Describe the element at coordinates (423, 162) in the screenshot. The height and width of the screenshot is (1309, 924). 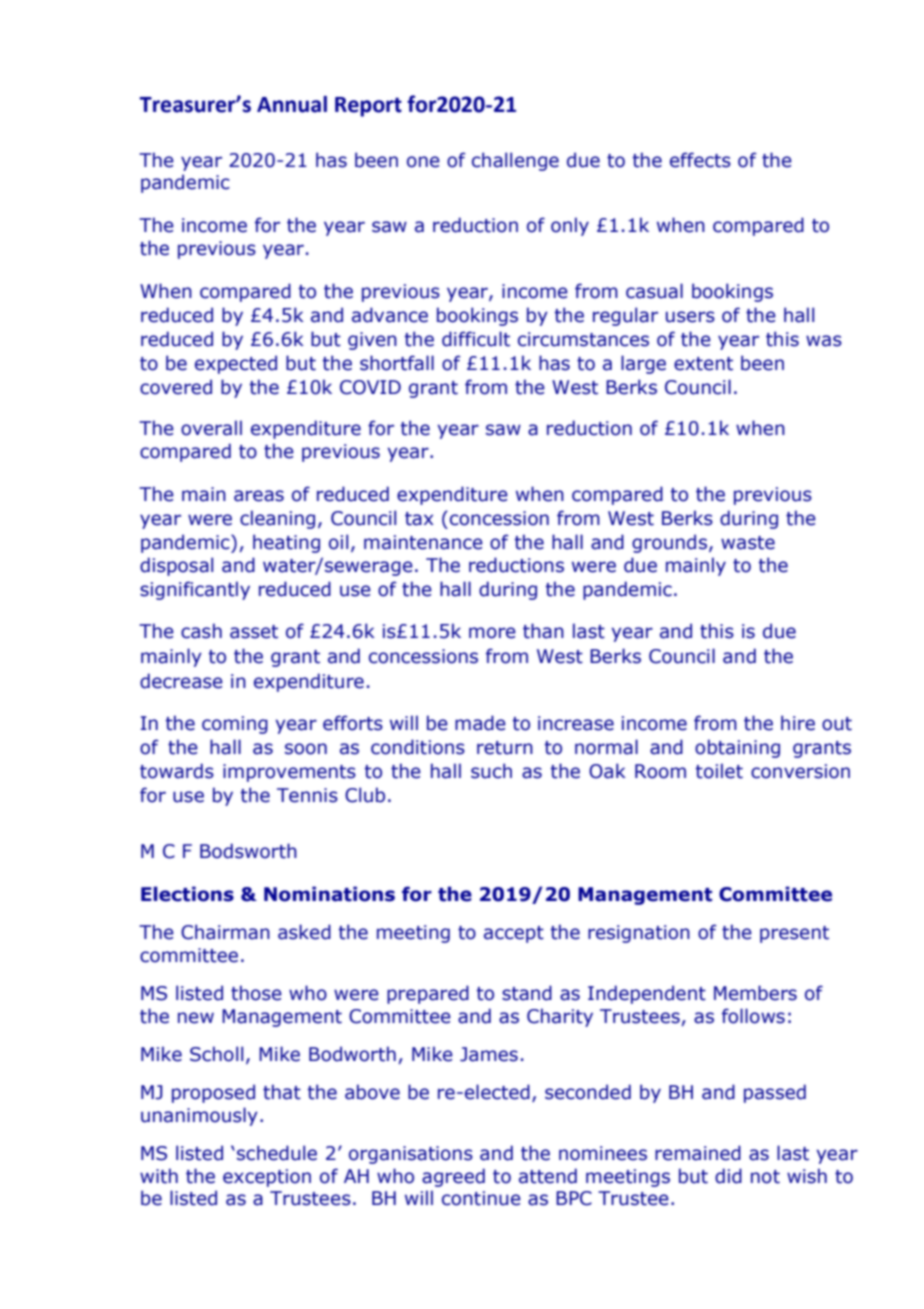
I see `one` at that location.
